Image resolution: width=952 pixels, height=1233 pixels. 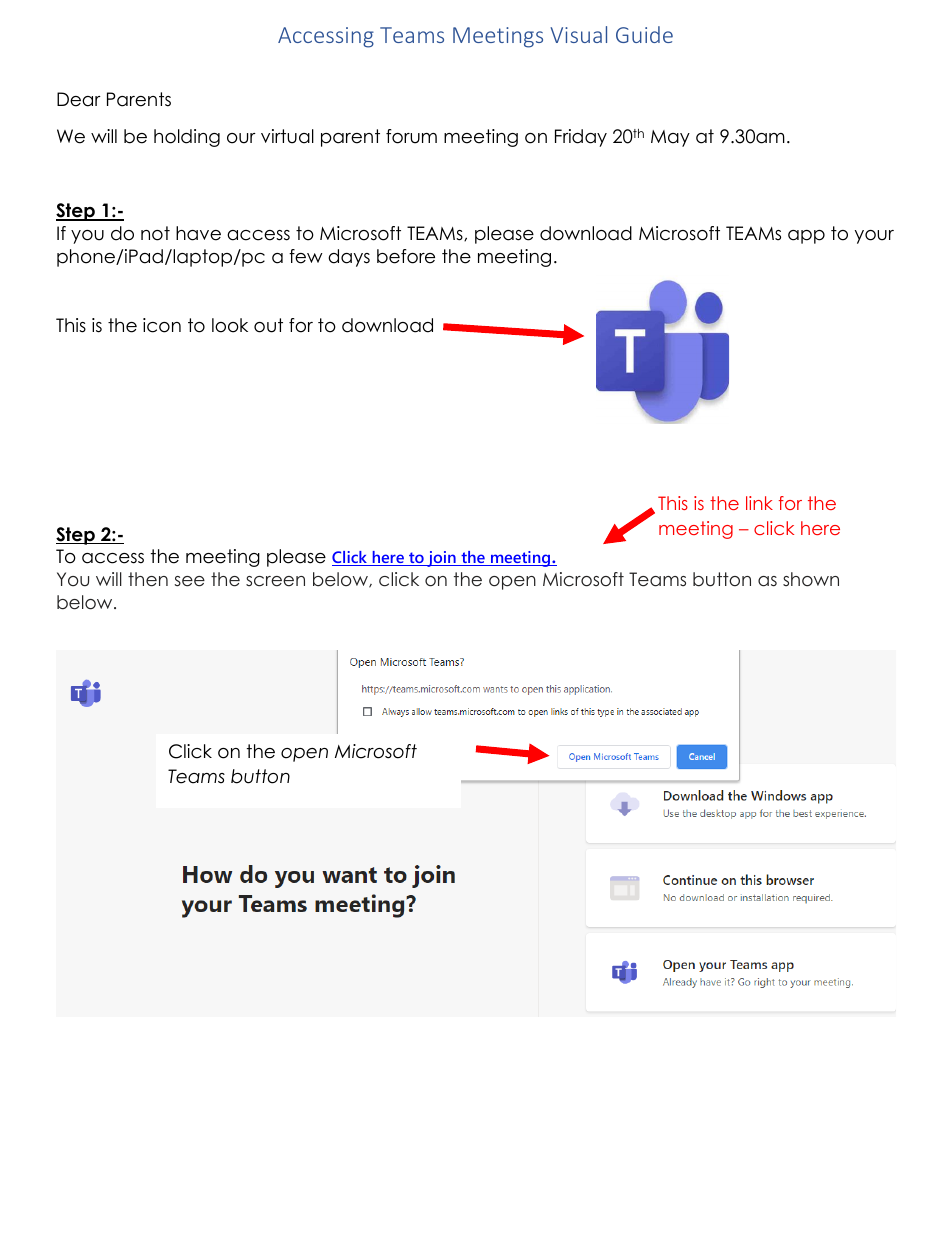 I want to click on Visual, so click(x=578, y=34).
